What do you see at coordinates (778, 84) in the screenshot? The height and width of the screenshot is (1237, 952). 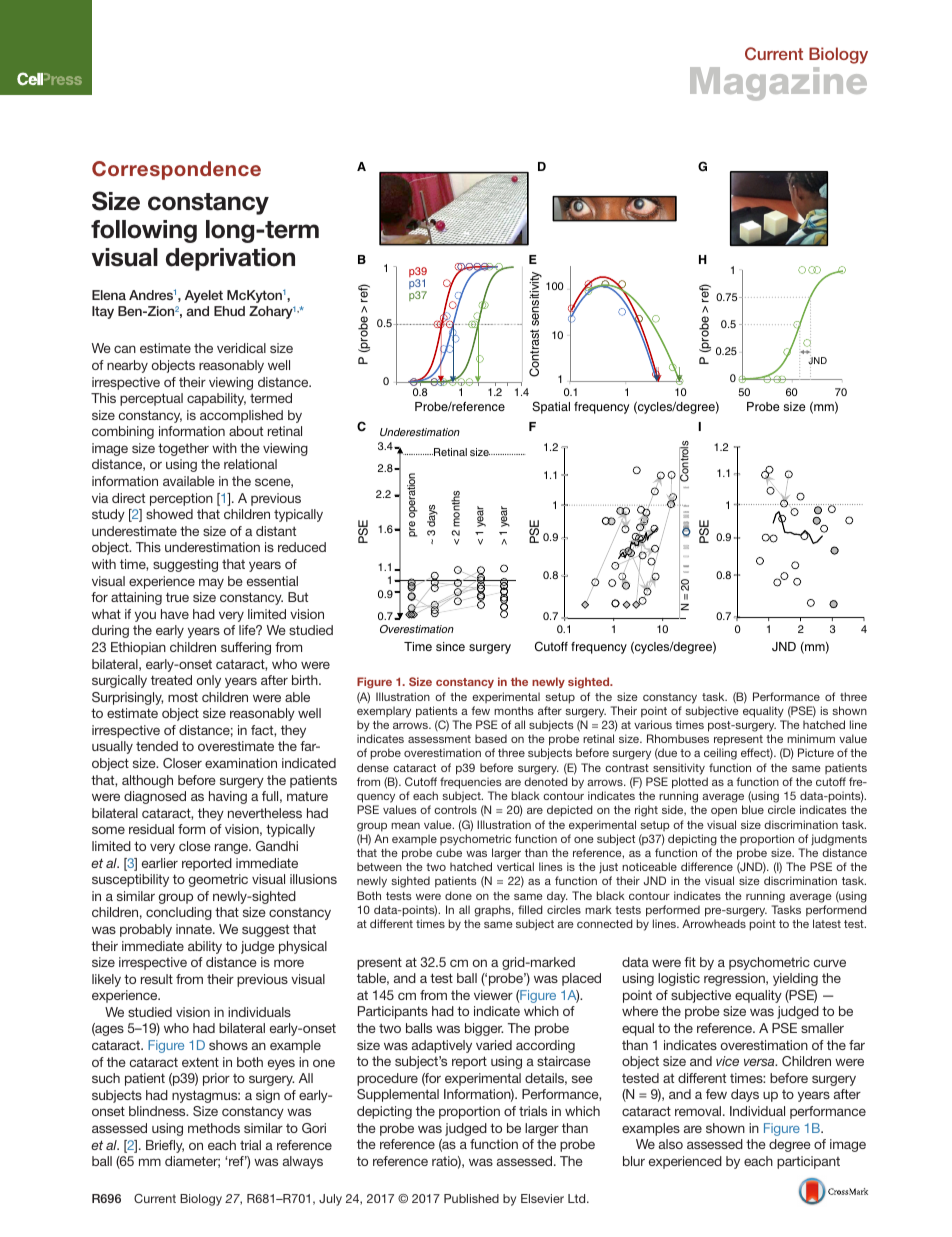 I see `Magazine` at bounding box center [778, 84].
